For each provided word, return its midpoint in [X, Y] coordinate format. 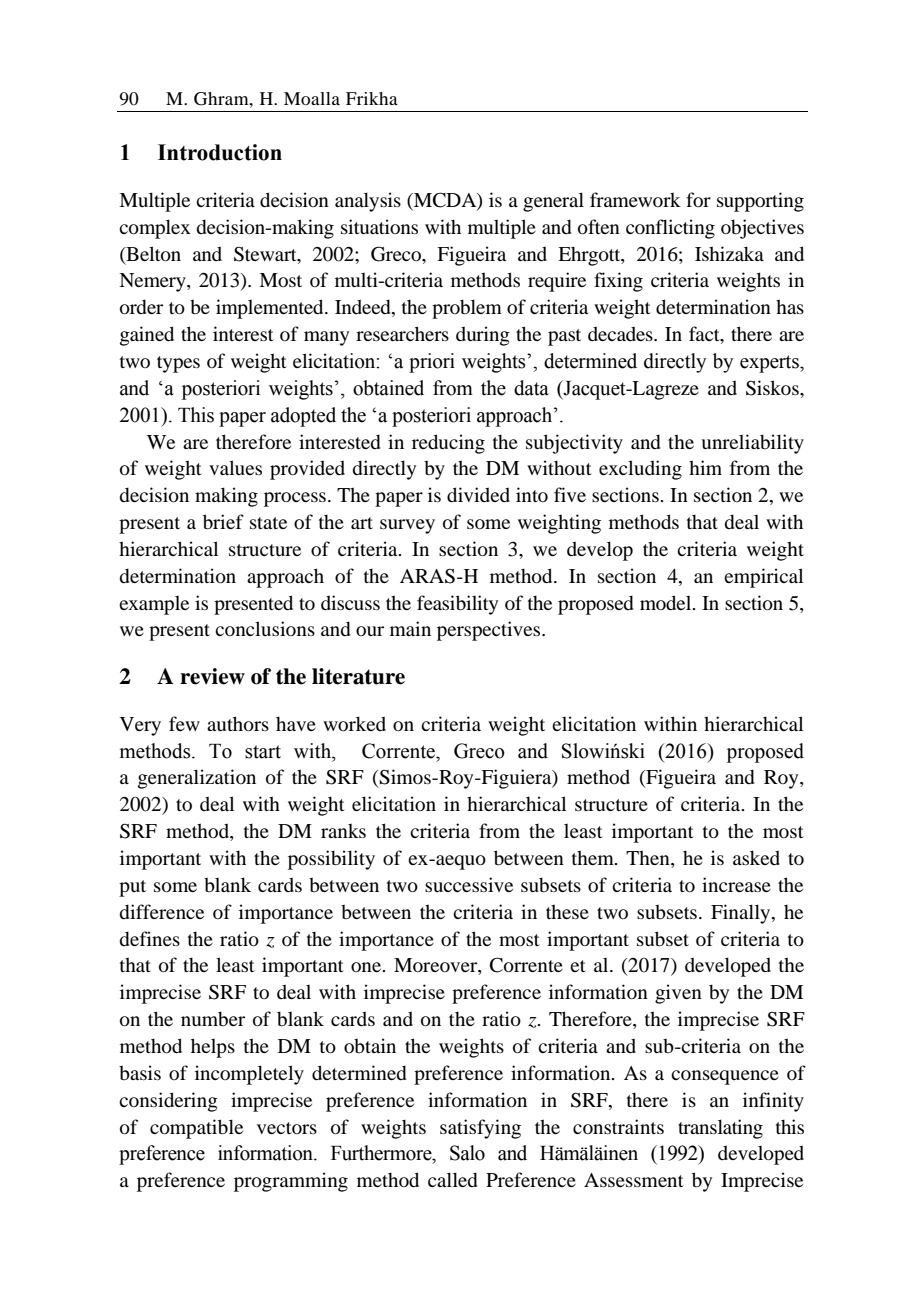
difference [162, 911]
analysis [368, 202]
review [212, 676]
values [235, 467]
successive [469, 884]
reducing [448, 444]
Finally [742, 914]
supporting [760, 202]
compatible [196, 1129]
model [667, 602]
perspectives [490, 631]
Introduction [220, 152]
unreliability [752, 444]
